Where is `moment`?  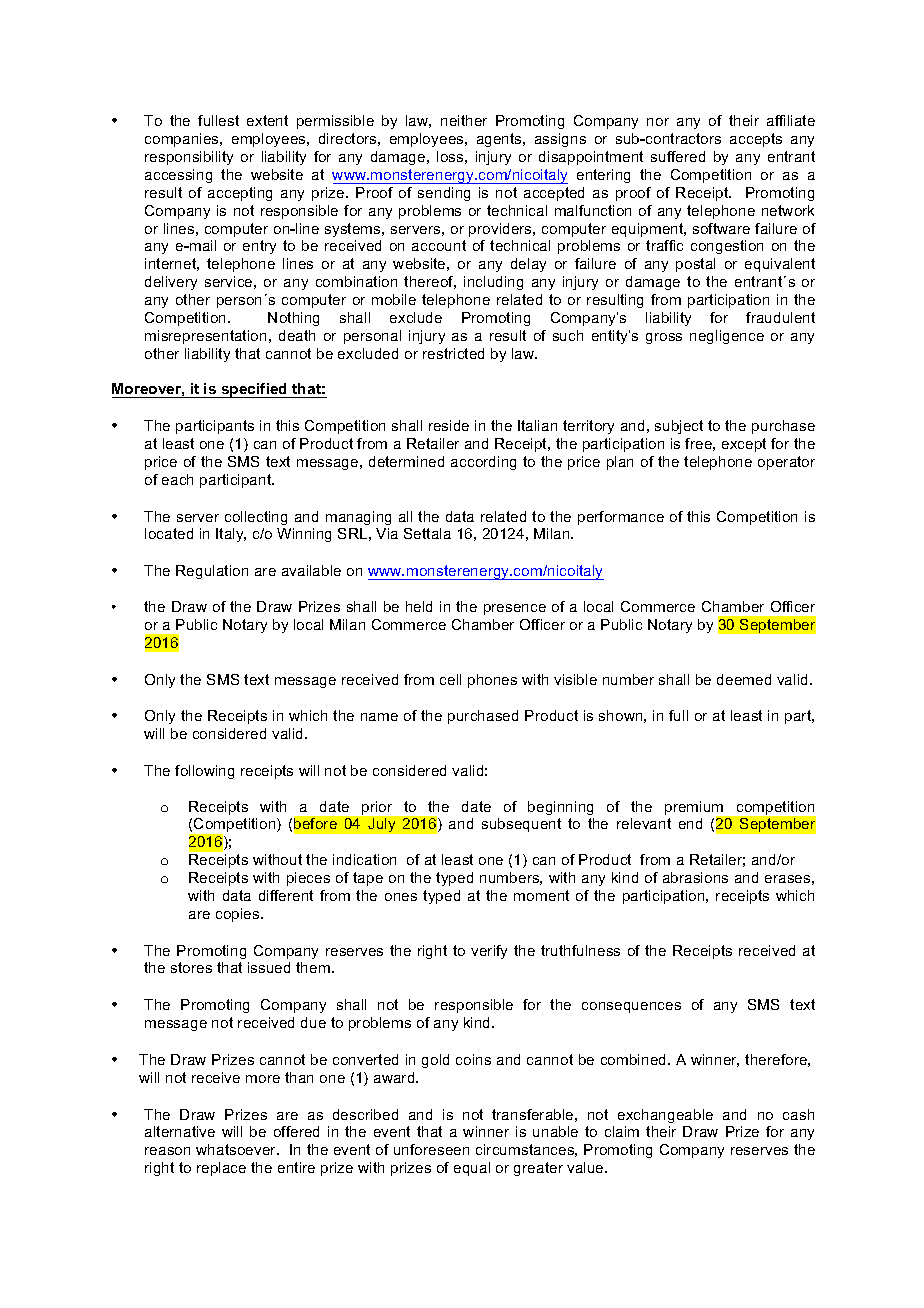 moment is located at coordinates (541, 895).
